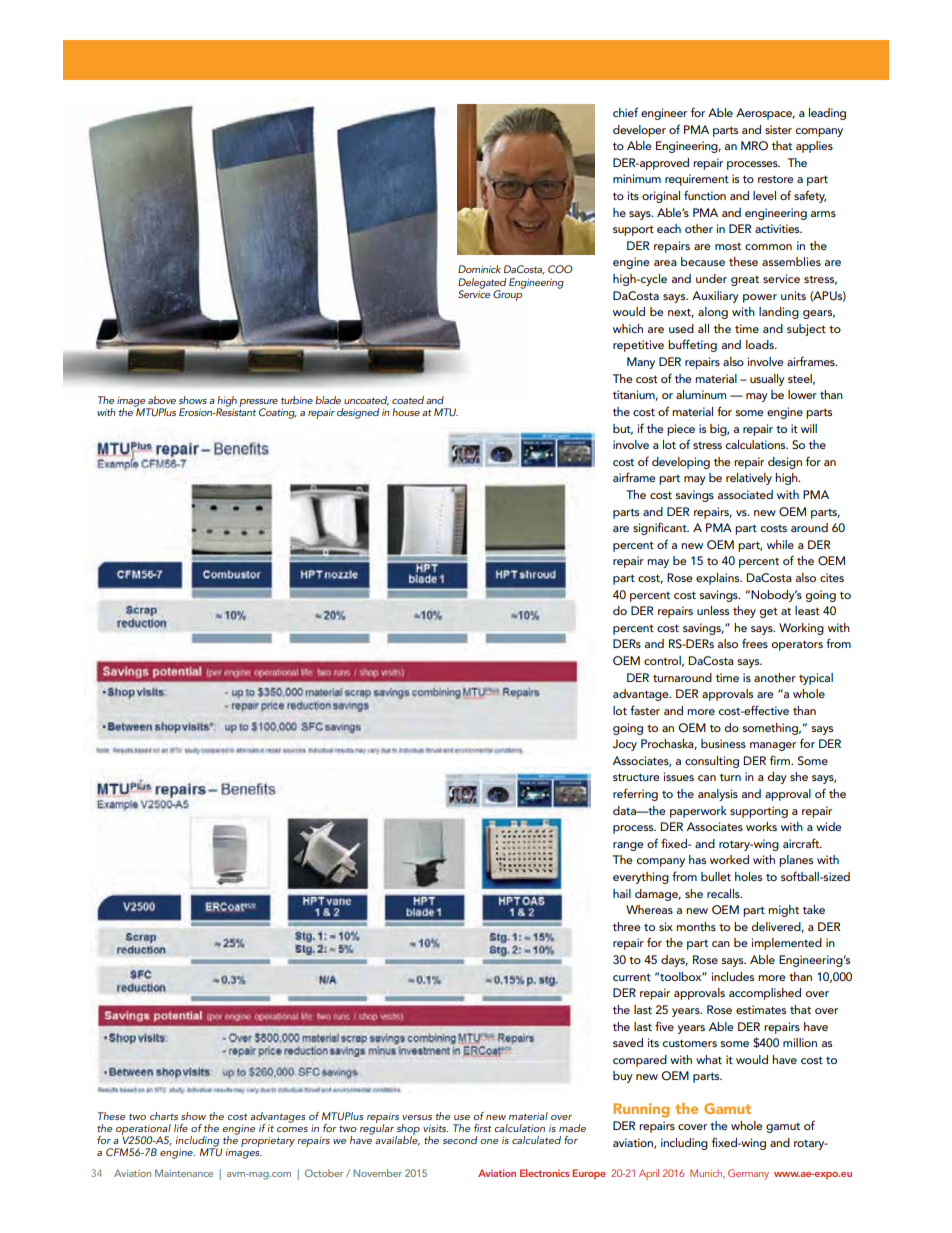 Image resolution: width=952 pixels, height=1233 pixels. Describe the element at coordinates (406, 412) in the document. I see `house` at that location.
